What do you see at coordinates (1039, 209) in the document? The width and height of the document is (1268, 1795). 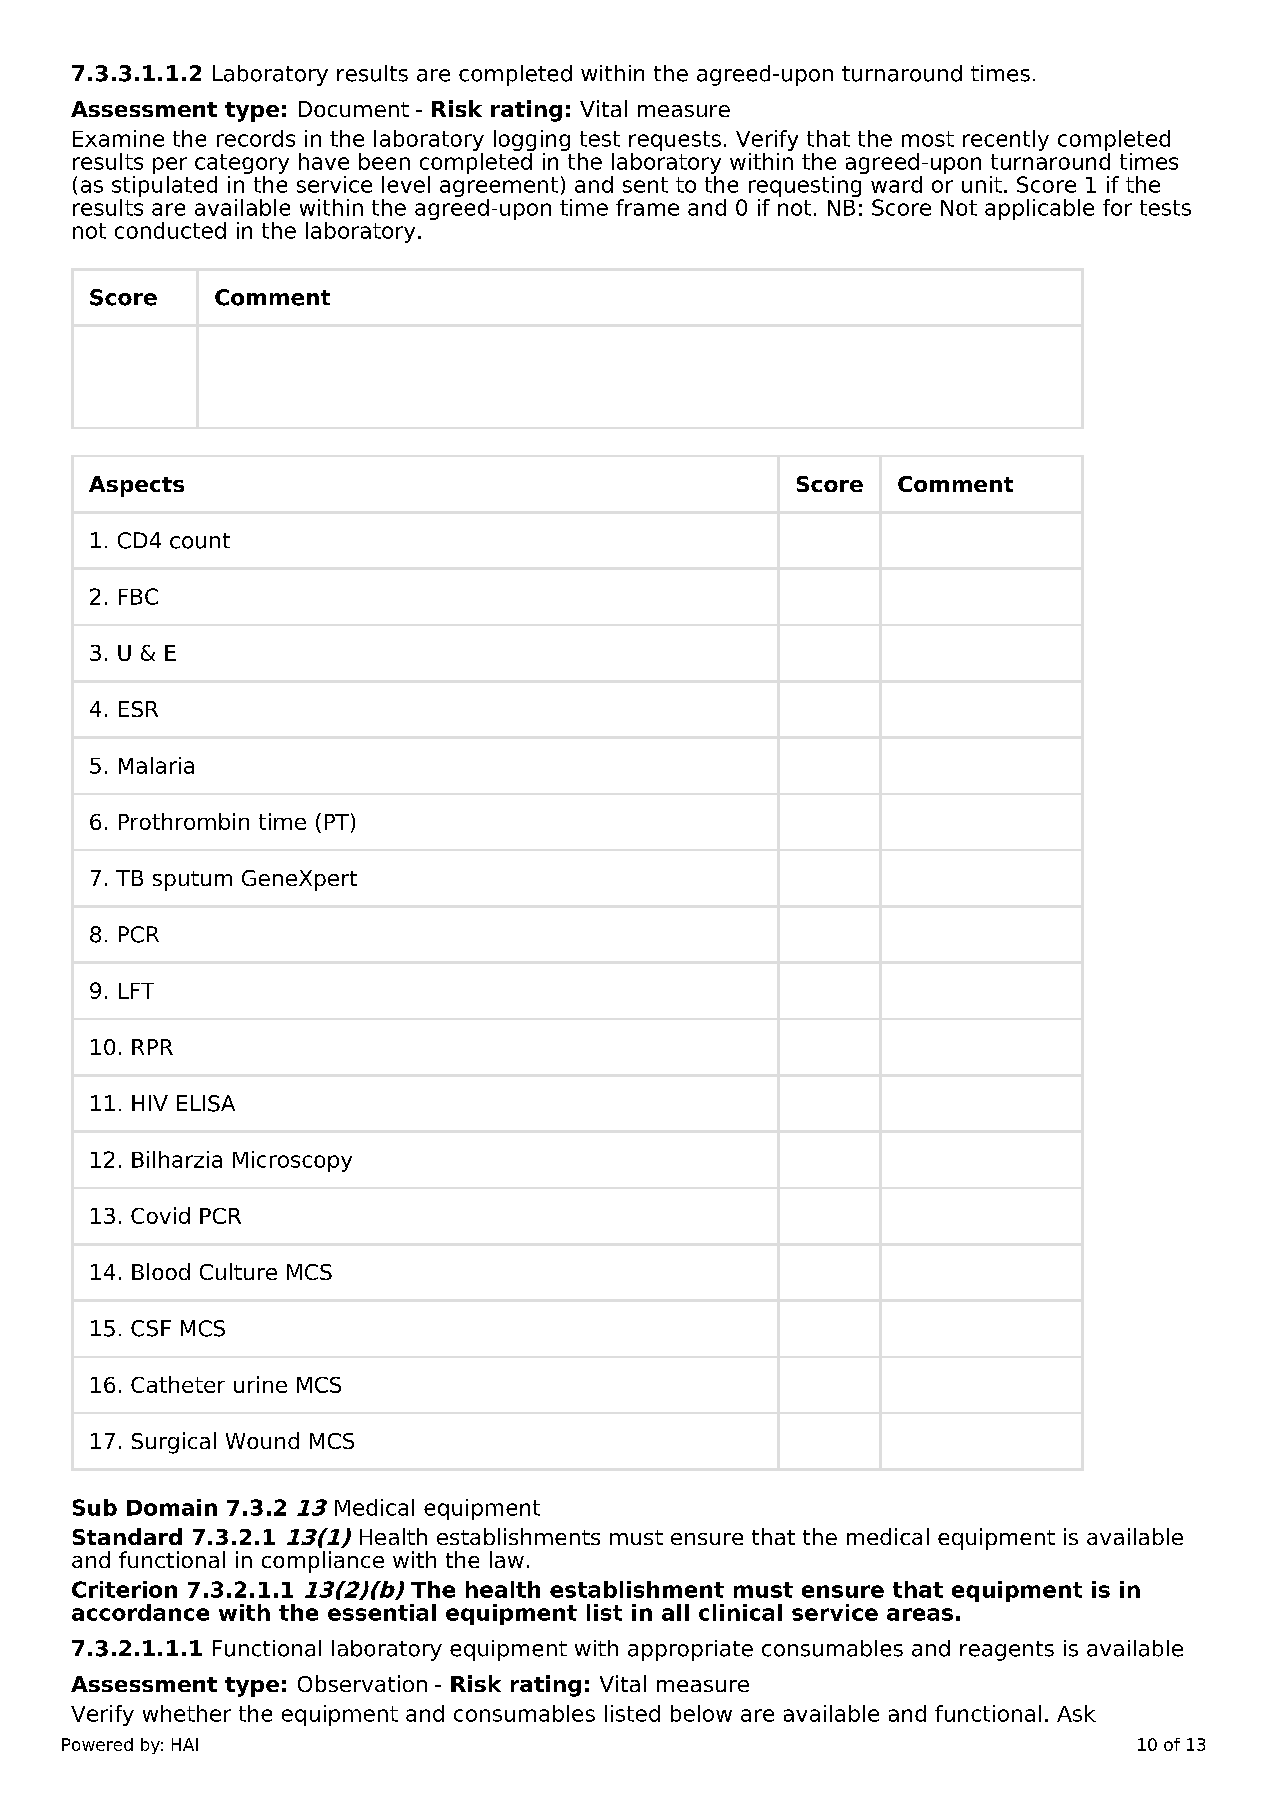 I see `applicable` at bounding box center [1039, 209].
